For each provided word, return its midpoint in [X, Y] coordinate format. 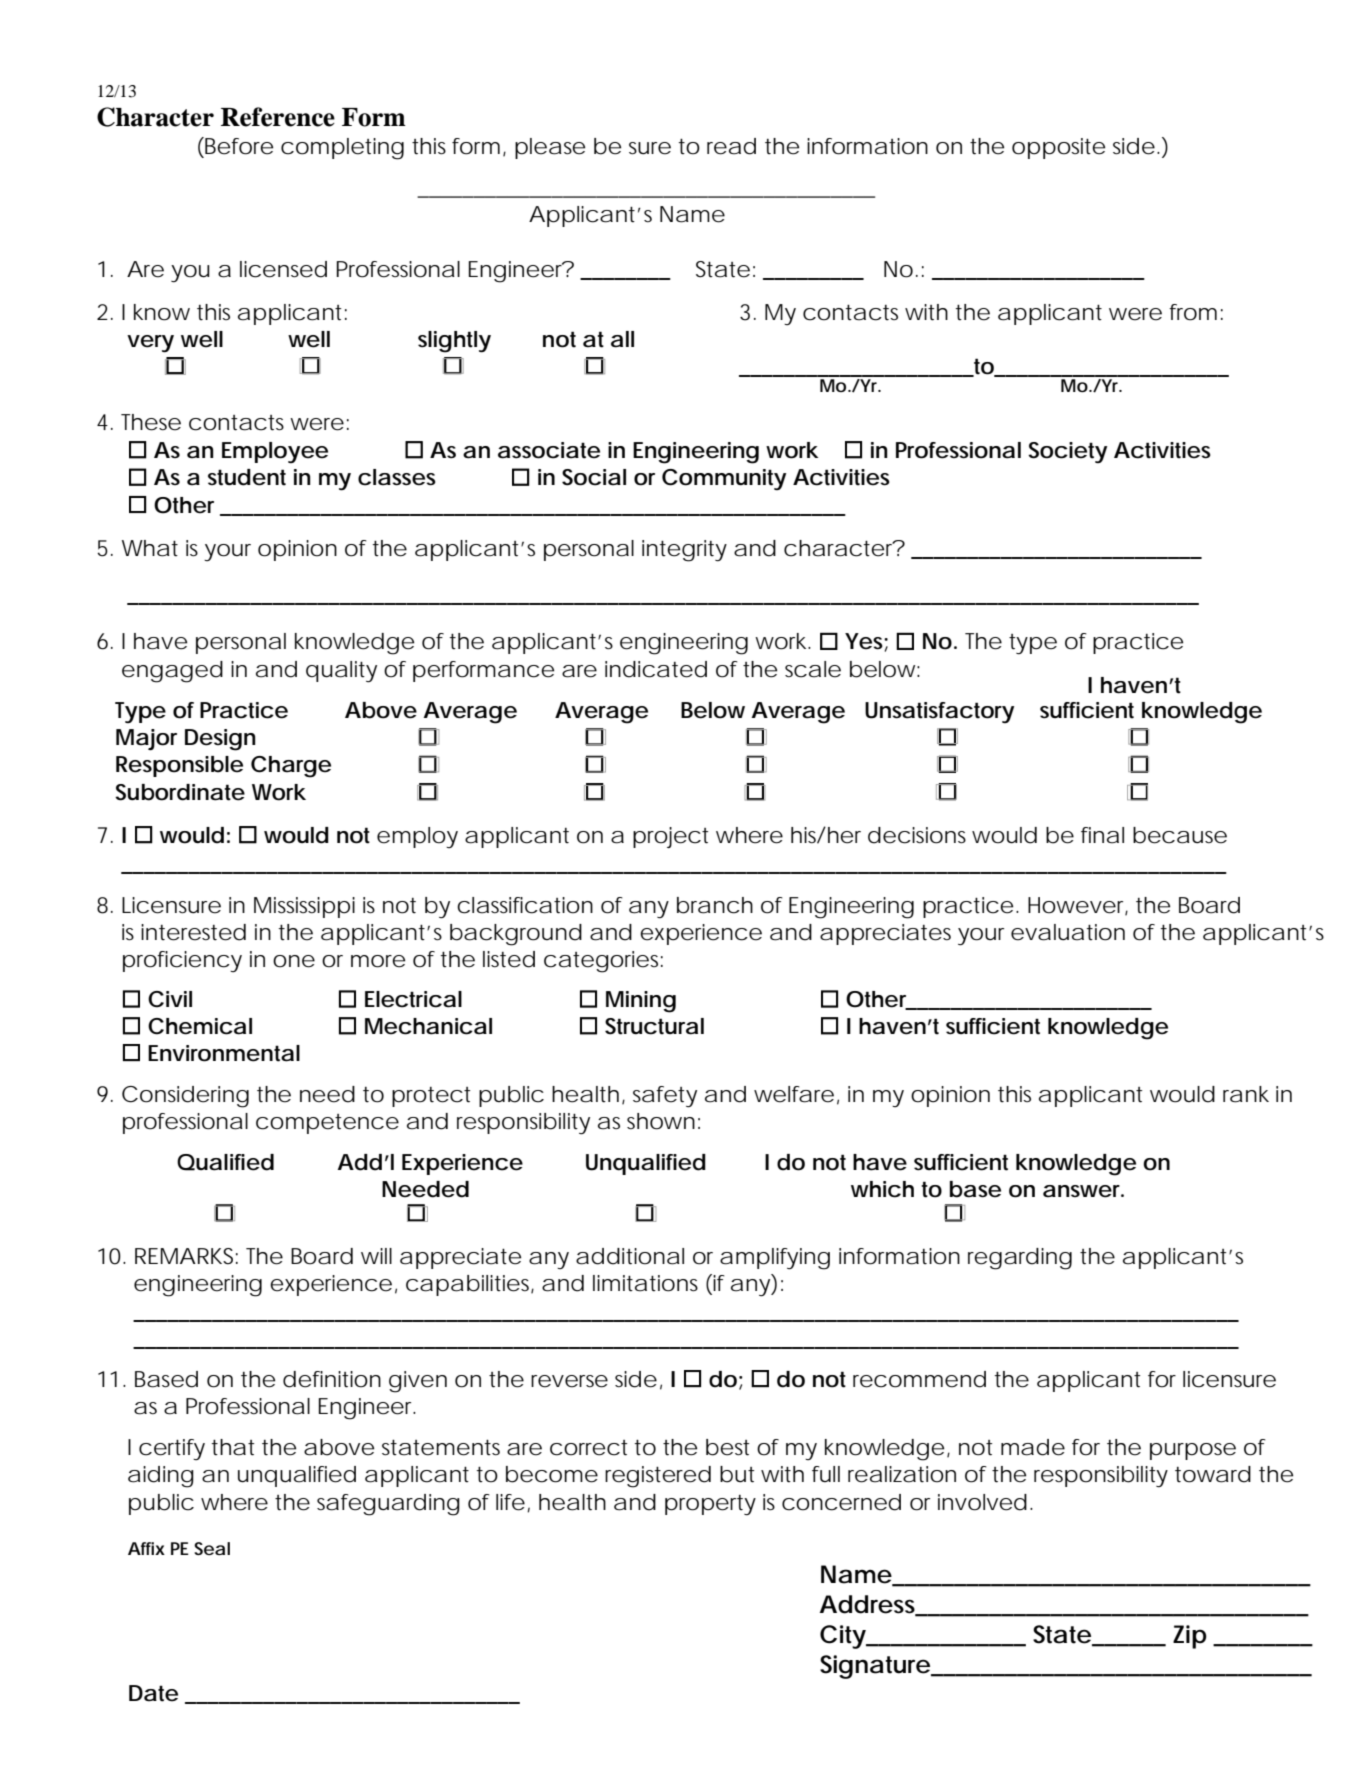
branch [715, 905]
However [1078, 906]
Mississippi [304, 907]
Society [1067, 452]
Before [239, 146]
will [376, 1256]
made [1033, 1447]
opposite [1058, 148]
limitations [645, 1283]
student [247, 477]
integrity [684, 551]
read [731, 146]
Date [153, 1693]
